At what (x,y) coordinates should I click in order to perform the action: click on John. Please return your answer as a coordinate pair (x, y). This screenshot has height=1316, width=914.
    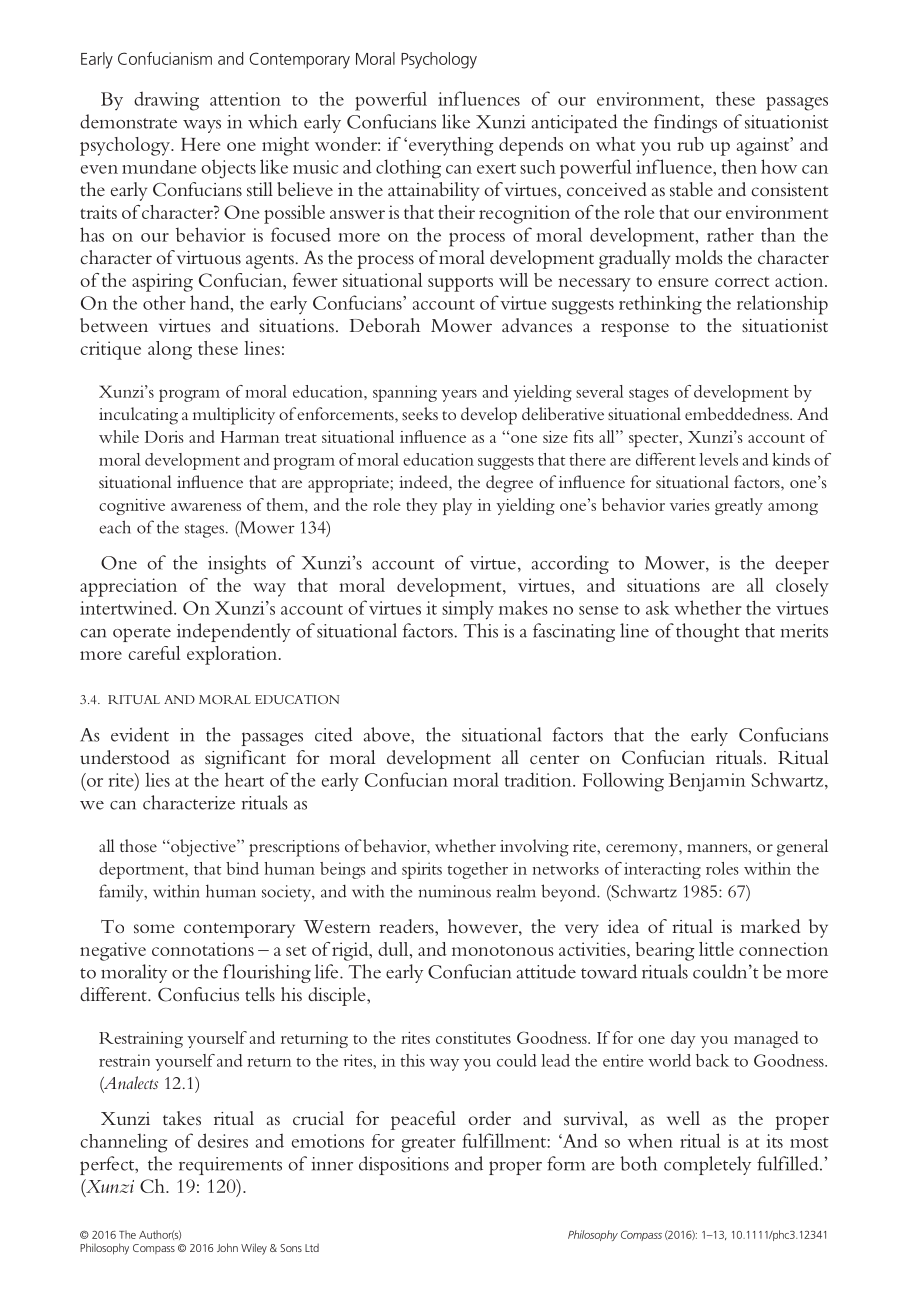
    Looking at the image, I should click on (227, 1247).
